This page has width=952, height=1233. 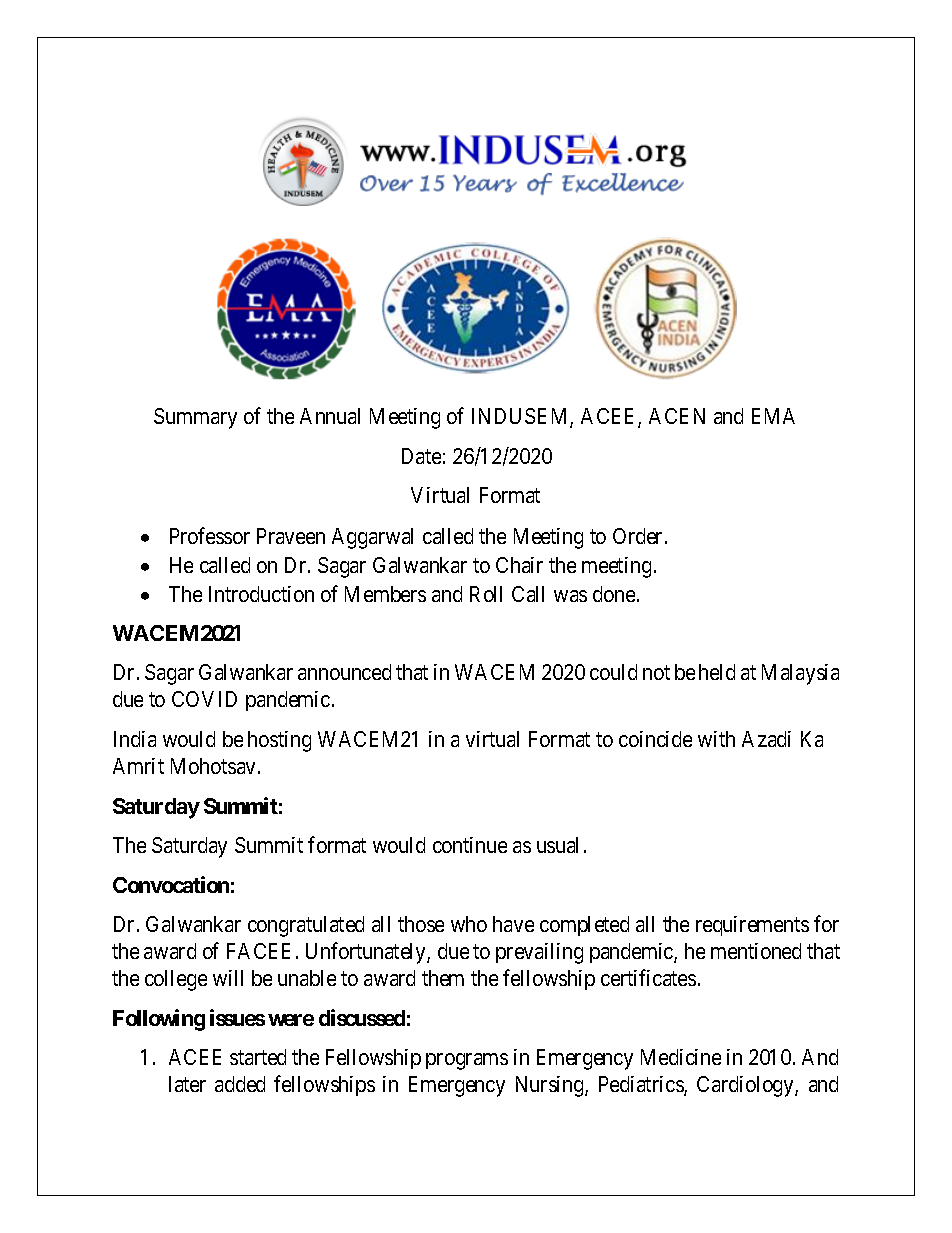 I want to click on congratulated, so click(x=306, y=926).
